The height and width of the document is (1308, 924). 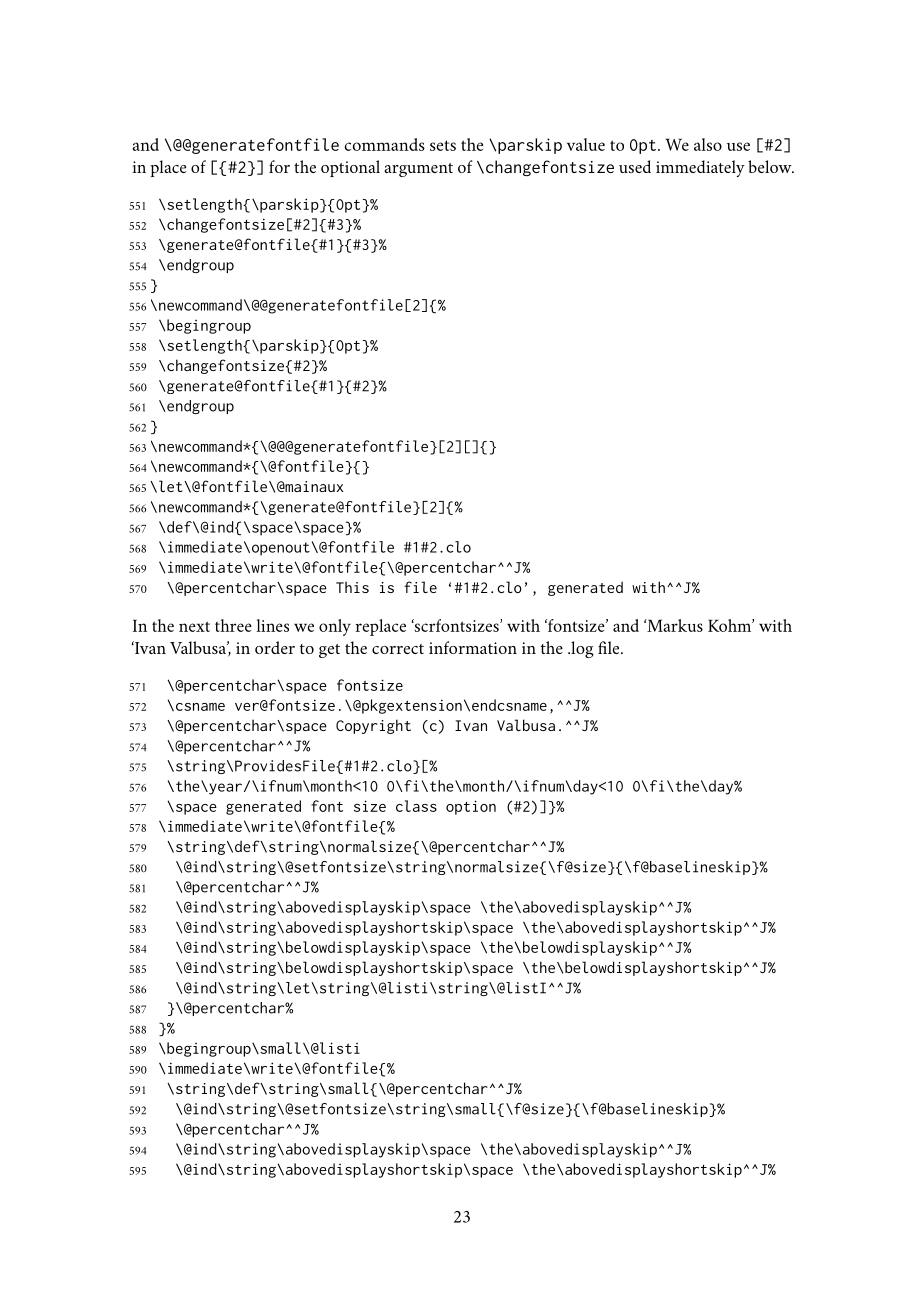 What do you see at coordinates (635, 166) in the document?
I see `used` at bounding box center [635, 166].
